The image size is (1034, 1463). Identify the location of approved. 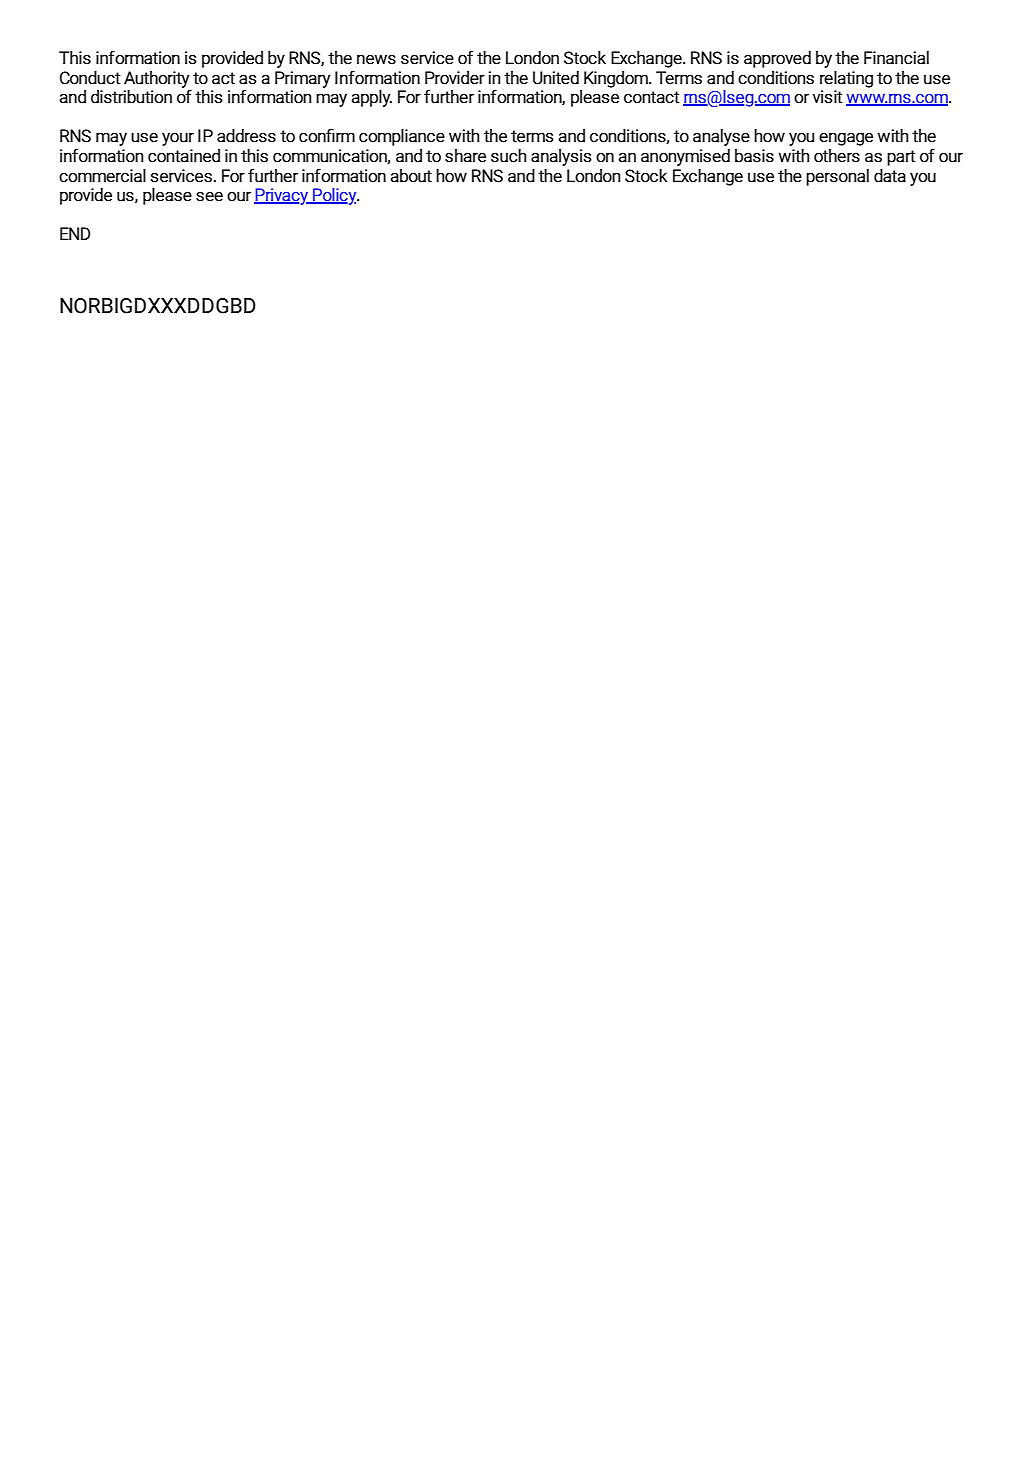
(777, 59).
